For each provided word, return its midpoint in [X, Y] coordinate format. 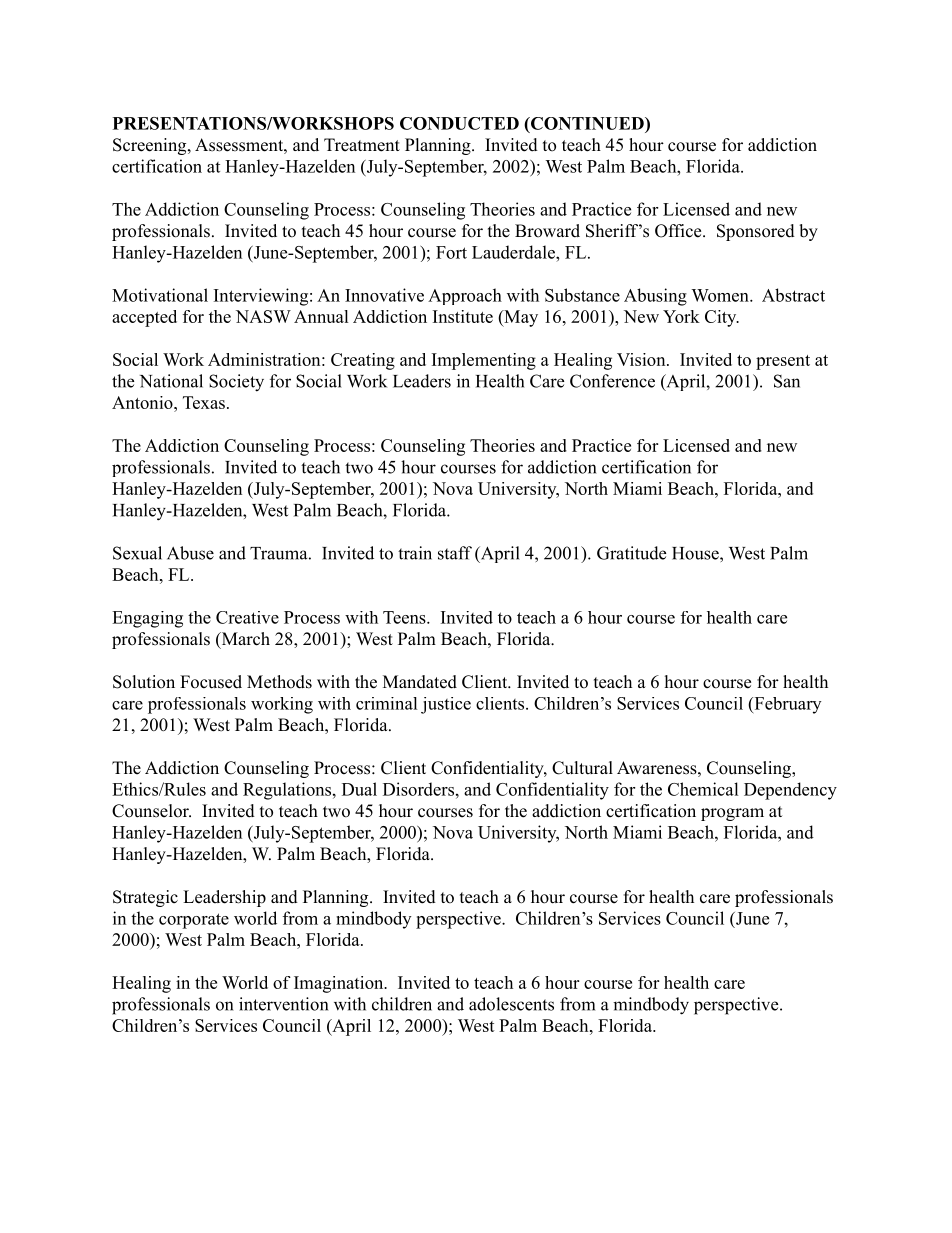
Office [679, 231]
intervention [283, 1004]
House [696, 553]
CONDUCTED [459, 123]
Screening [151, 146]
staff [455, 553]
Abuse [190, 553]
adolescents [511, 1004]
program [732, 814]
